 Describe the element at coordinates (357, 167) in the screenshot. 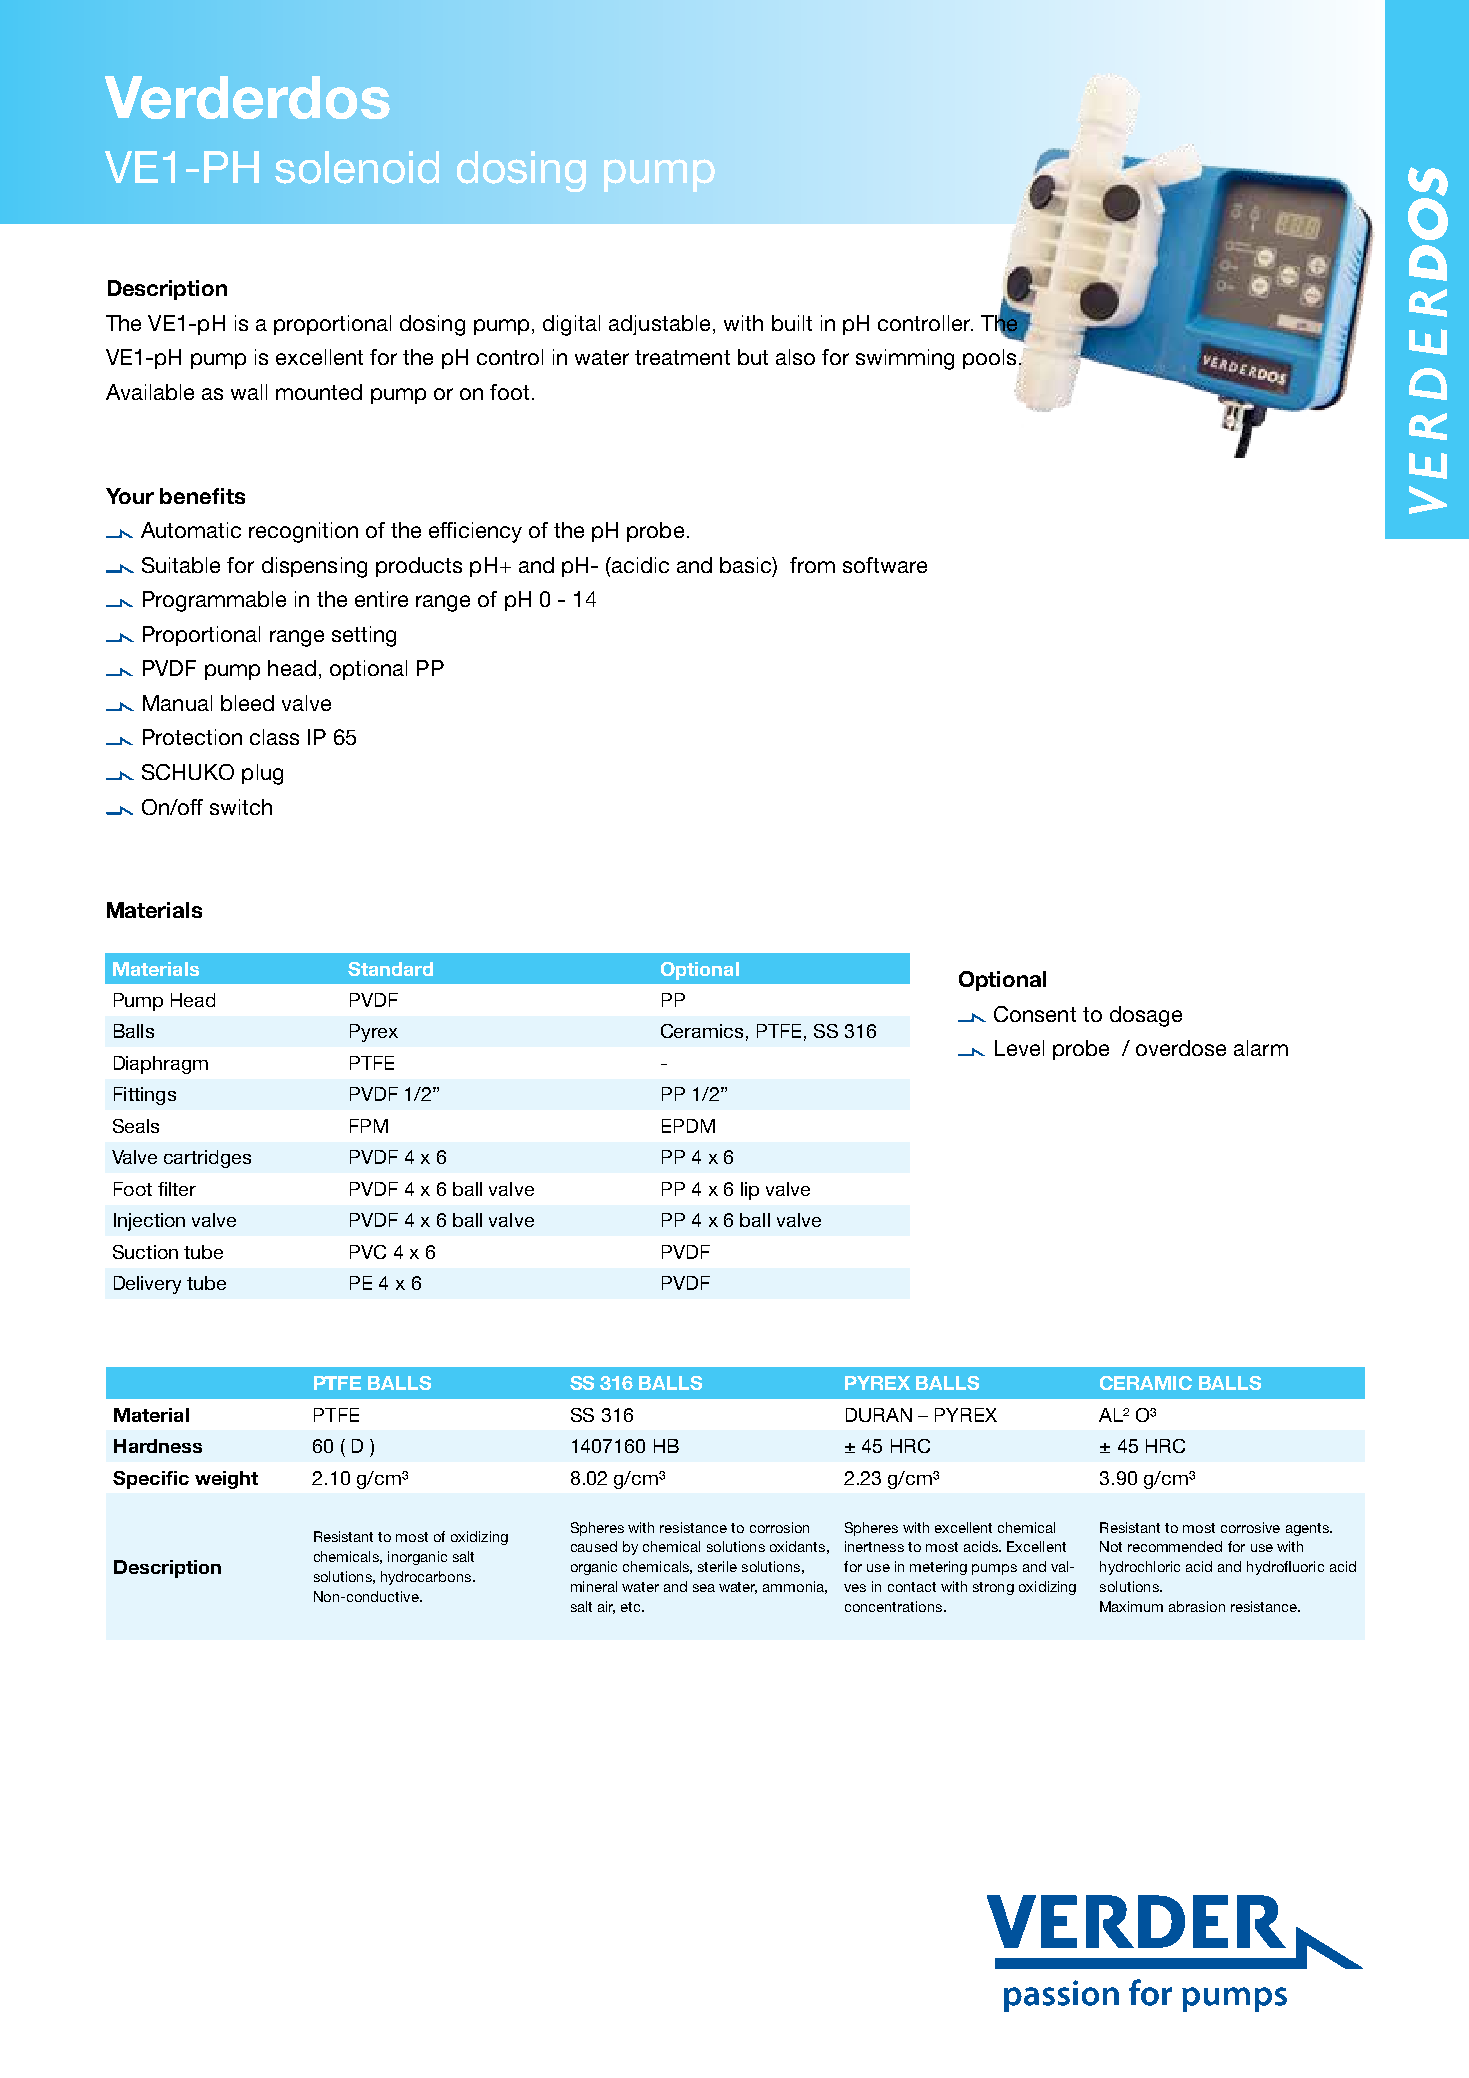

I see `solenoid` at that location.
